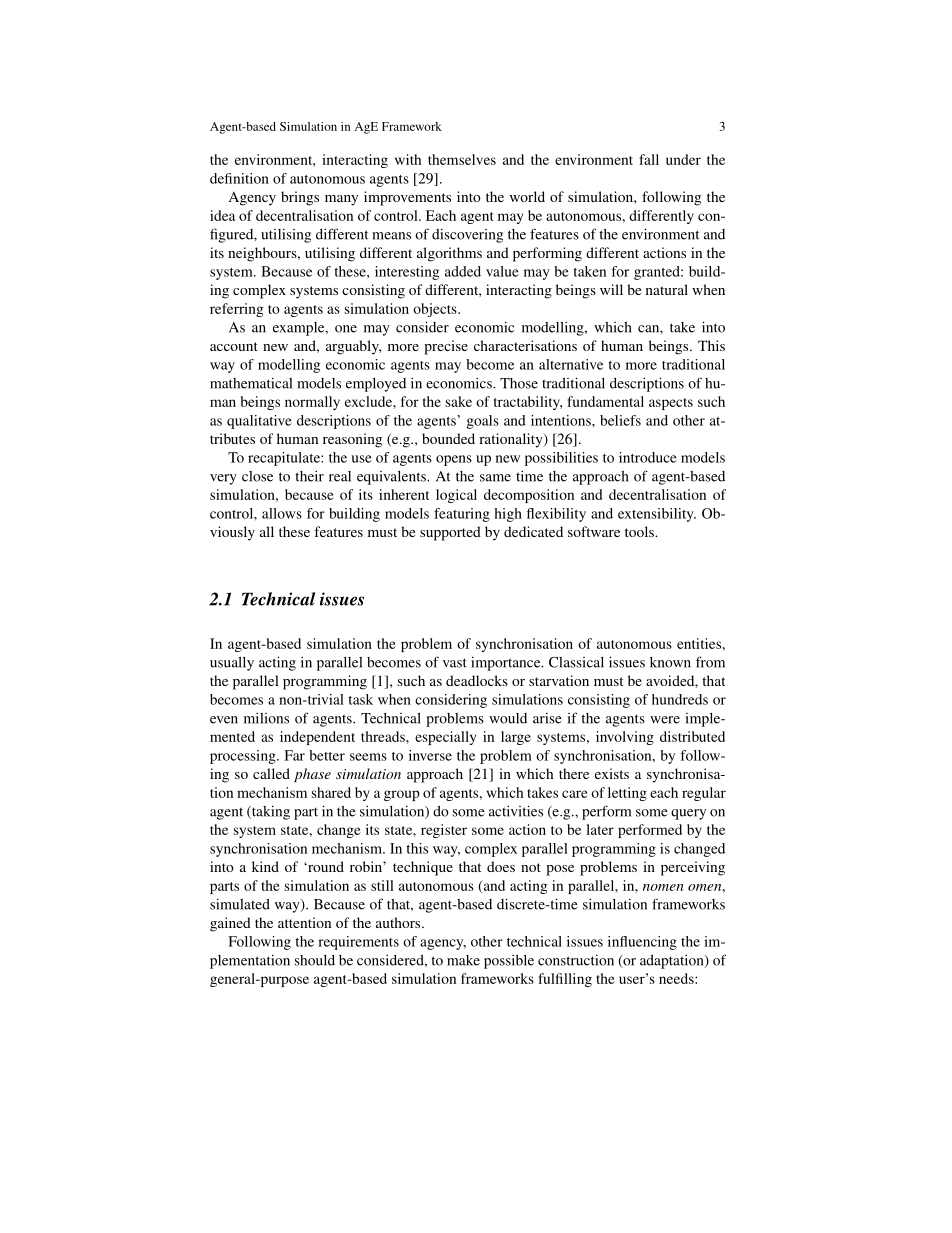  What do you see at coordinates (627, 794) in the screenshot?
I see `letting` at bounding box center [627, 794].
